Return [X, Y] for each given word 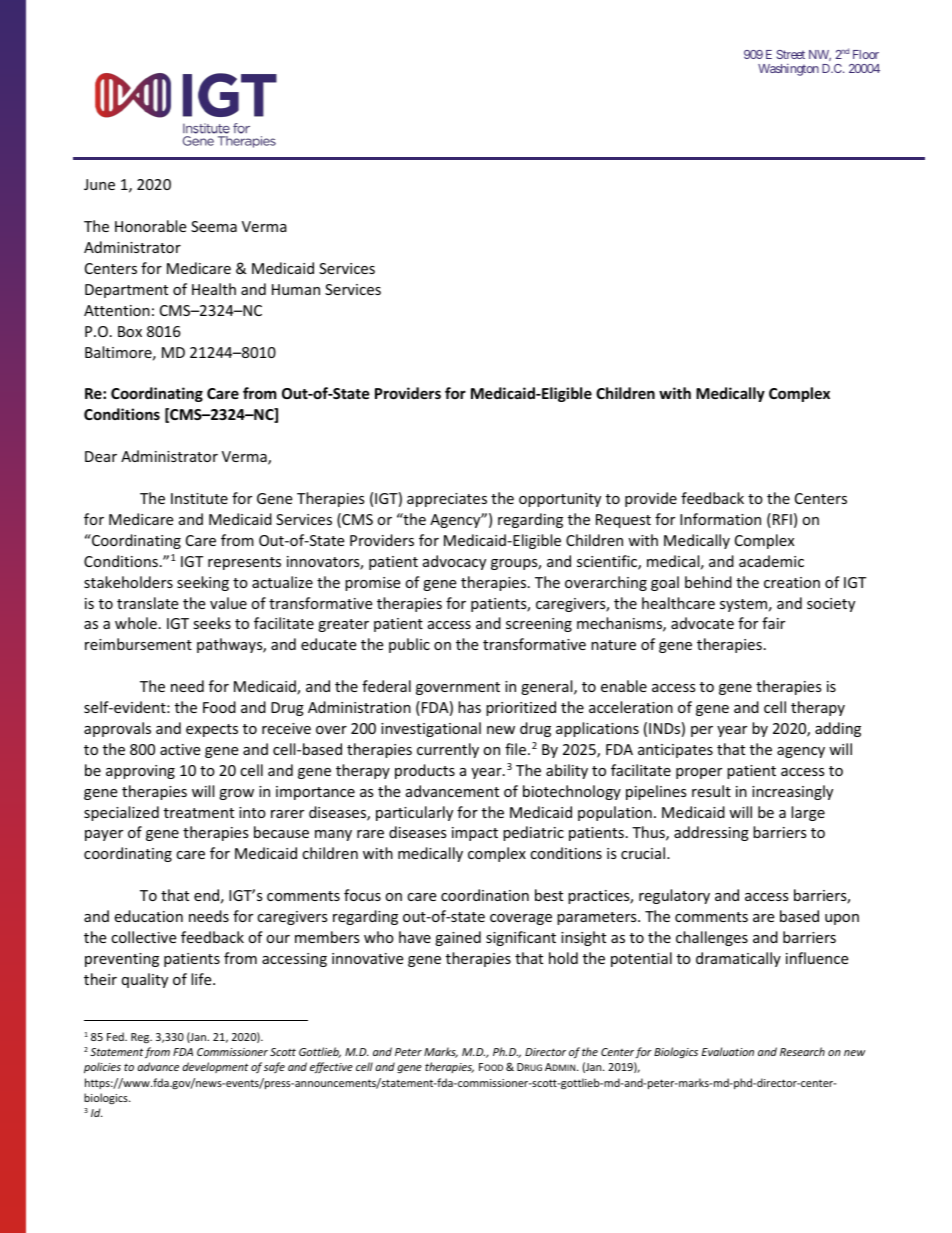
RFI [782, 519]
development [215, 1067]
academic [771, 561]
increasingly [792, 792]
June [99, 184]
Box [130, 331]
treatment [199, 813]
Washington [788, 70]
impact [475, 834]
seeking [203, 583]
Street [790, 54]
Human [296, 289]
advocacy [454, 562]
